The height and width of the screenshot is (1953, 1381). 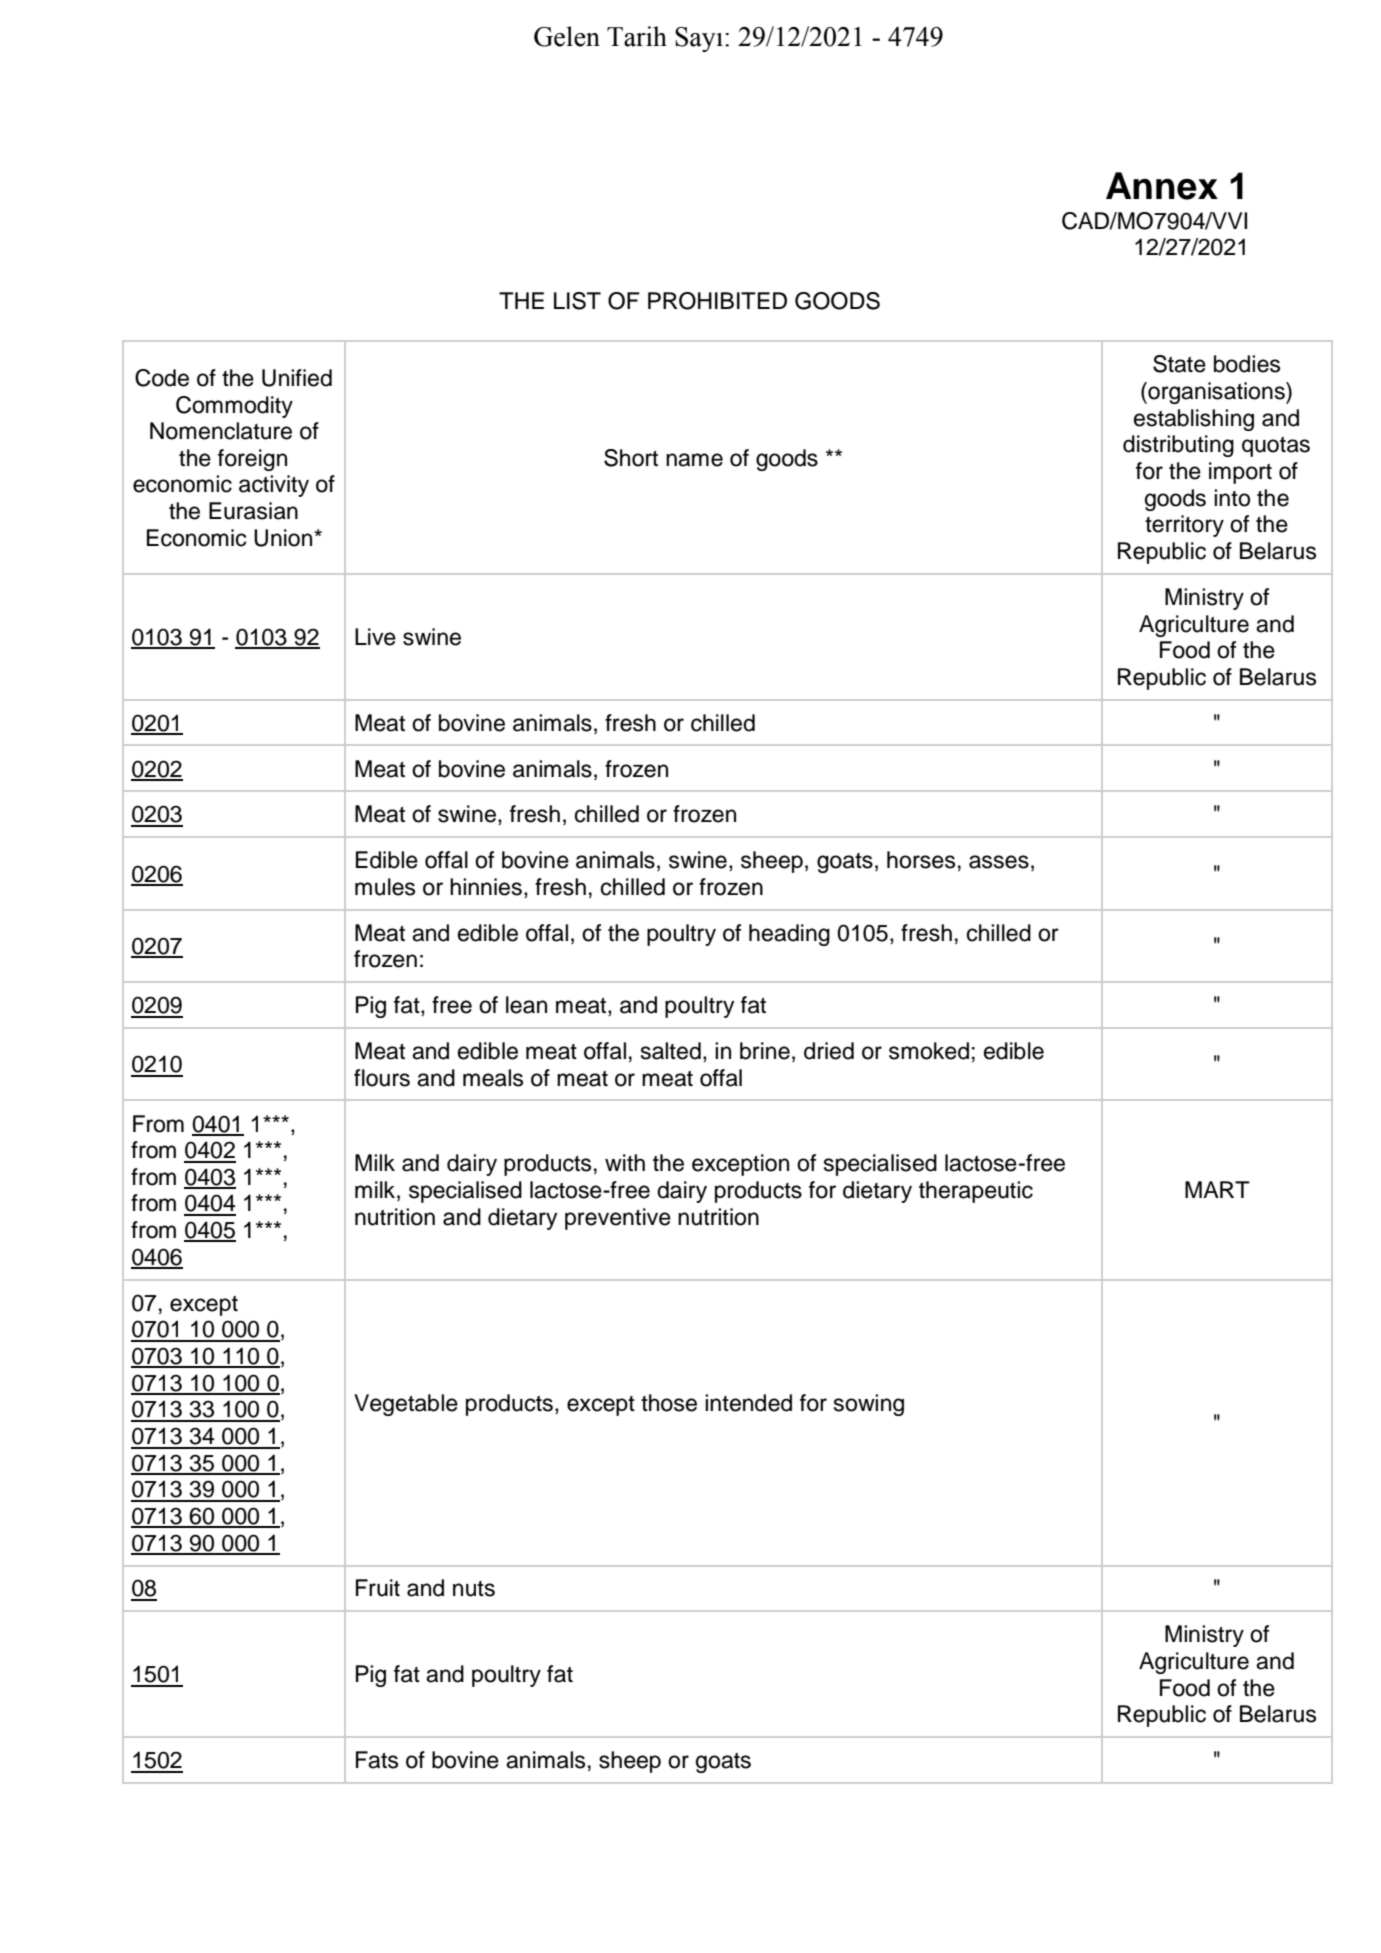 What do you see at coordinates (869, 1405) in the screenshot?
I see `sowing` at bounding box center [869, 1405].
